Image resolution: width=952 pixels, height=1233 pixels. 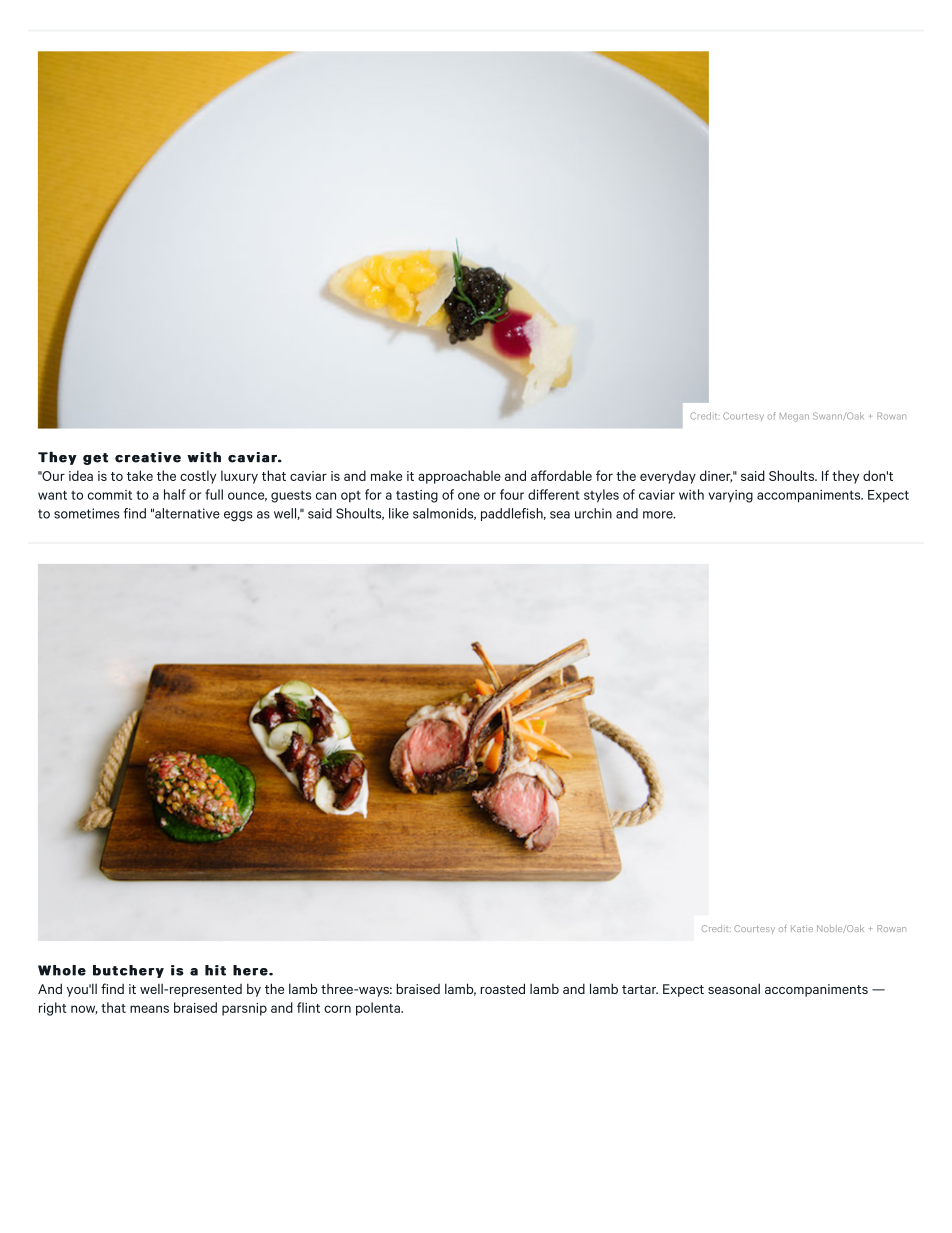 What do you see at coordinates (502, 988) in the document?
I see `roasted` at bounding box center [502, 988].
